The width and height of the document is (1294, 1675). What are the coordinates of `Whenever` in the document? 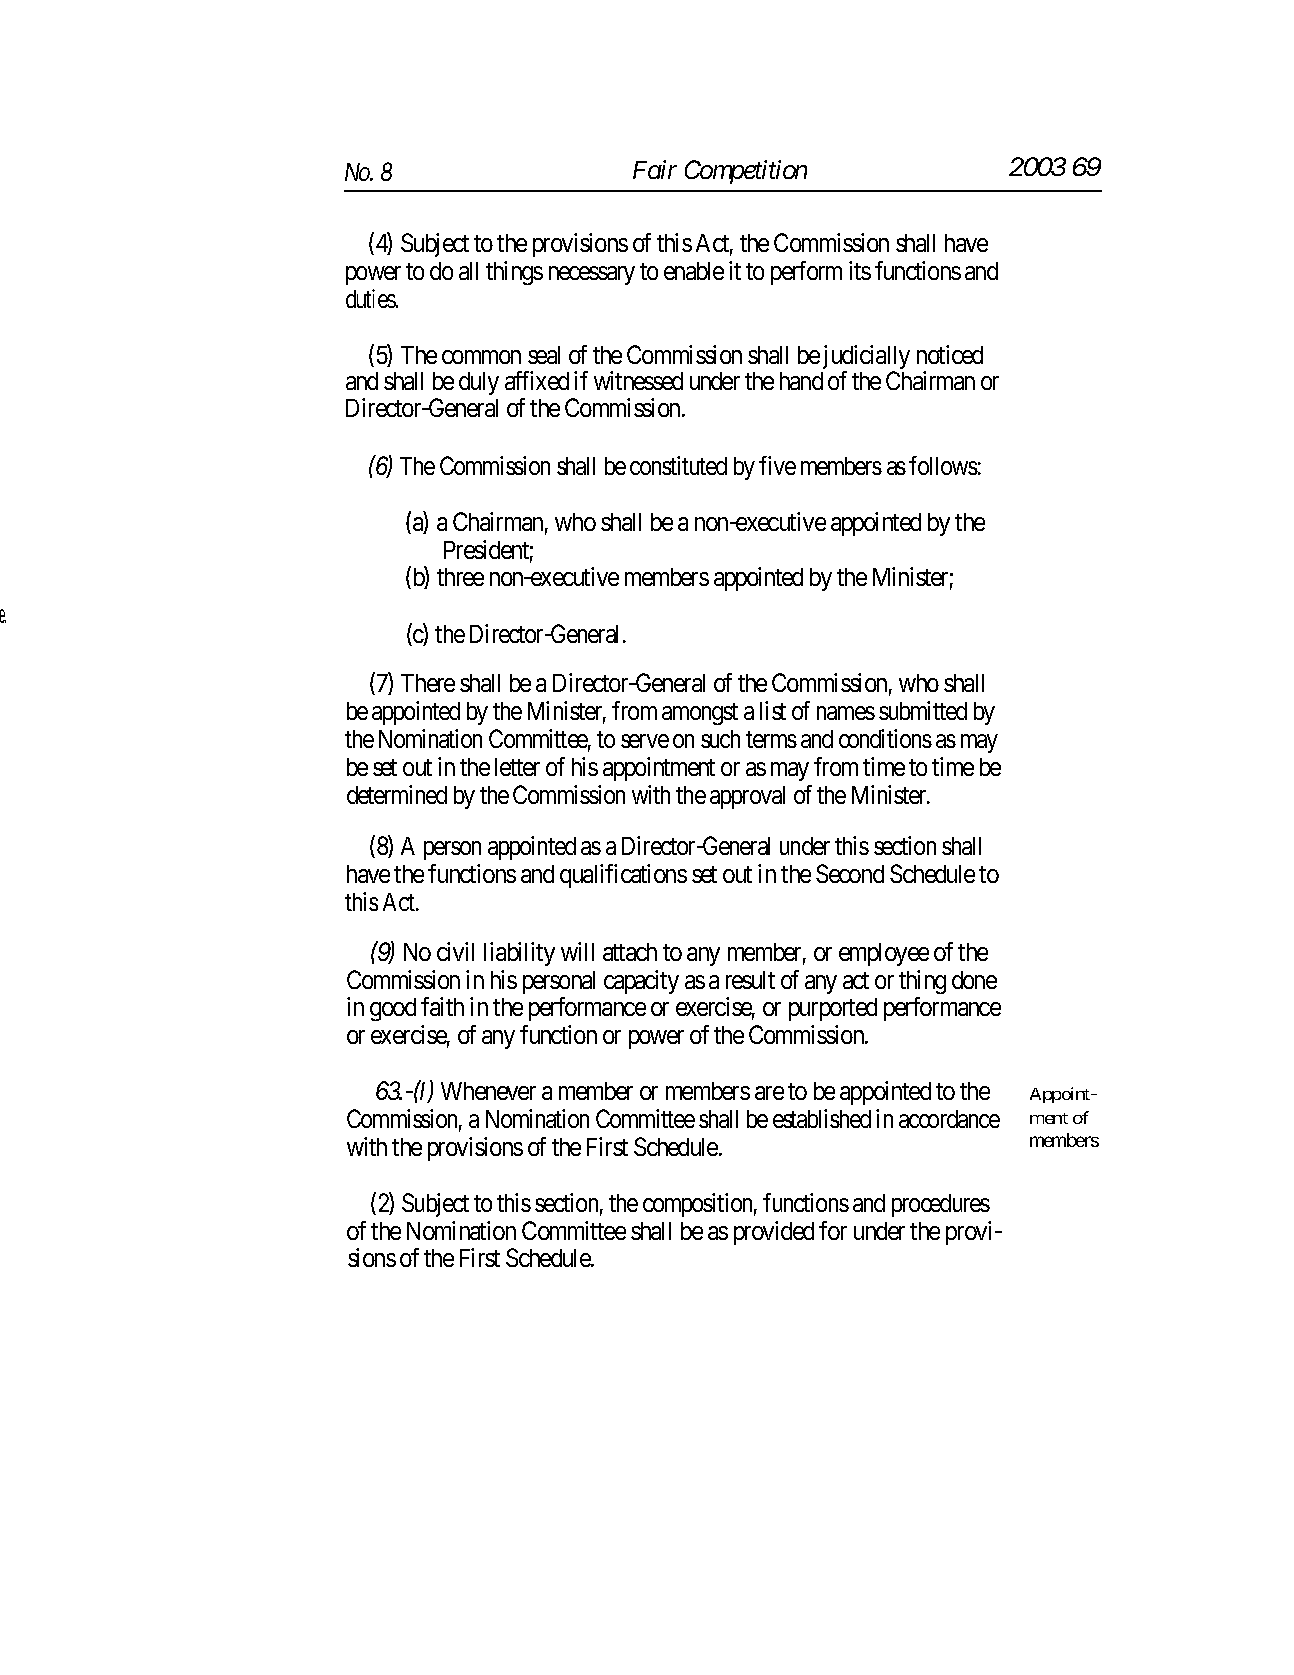 It's located at (488, 1091).
